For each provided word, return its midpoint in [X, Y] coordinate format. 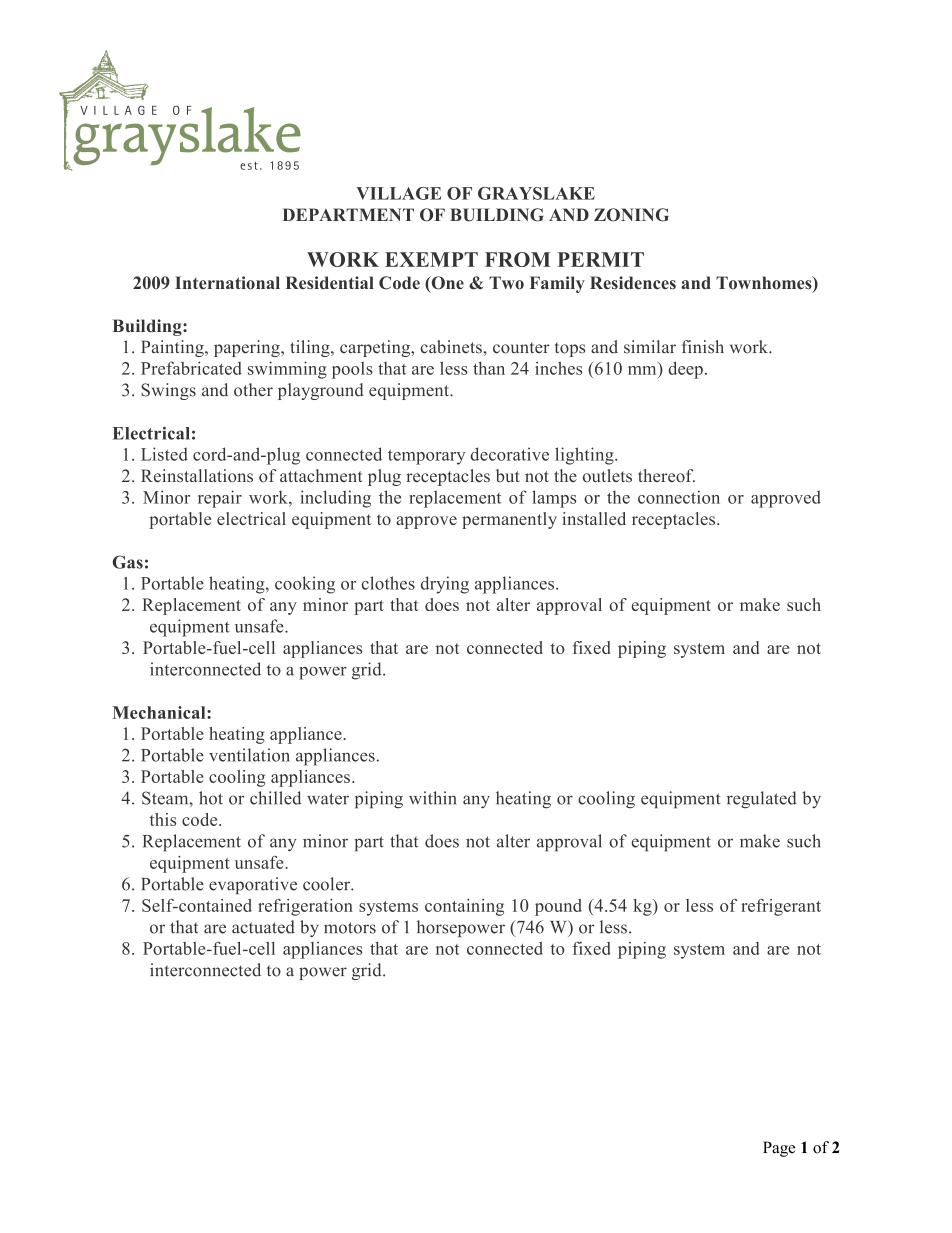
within [433, 798]
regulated [762, 800]
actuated [263, 927]
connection [679, 497]
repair [220, 499]
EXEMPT [431, 259]
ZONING [631, 215]
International [227, 283]
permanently [509, 520]
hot [211, 798]
